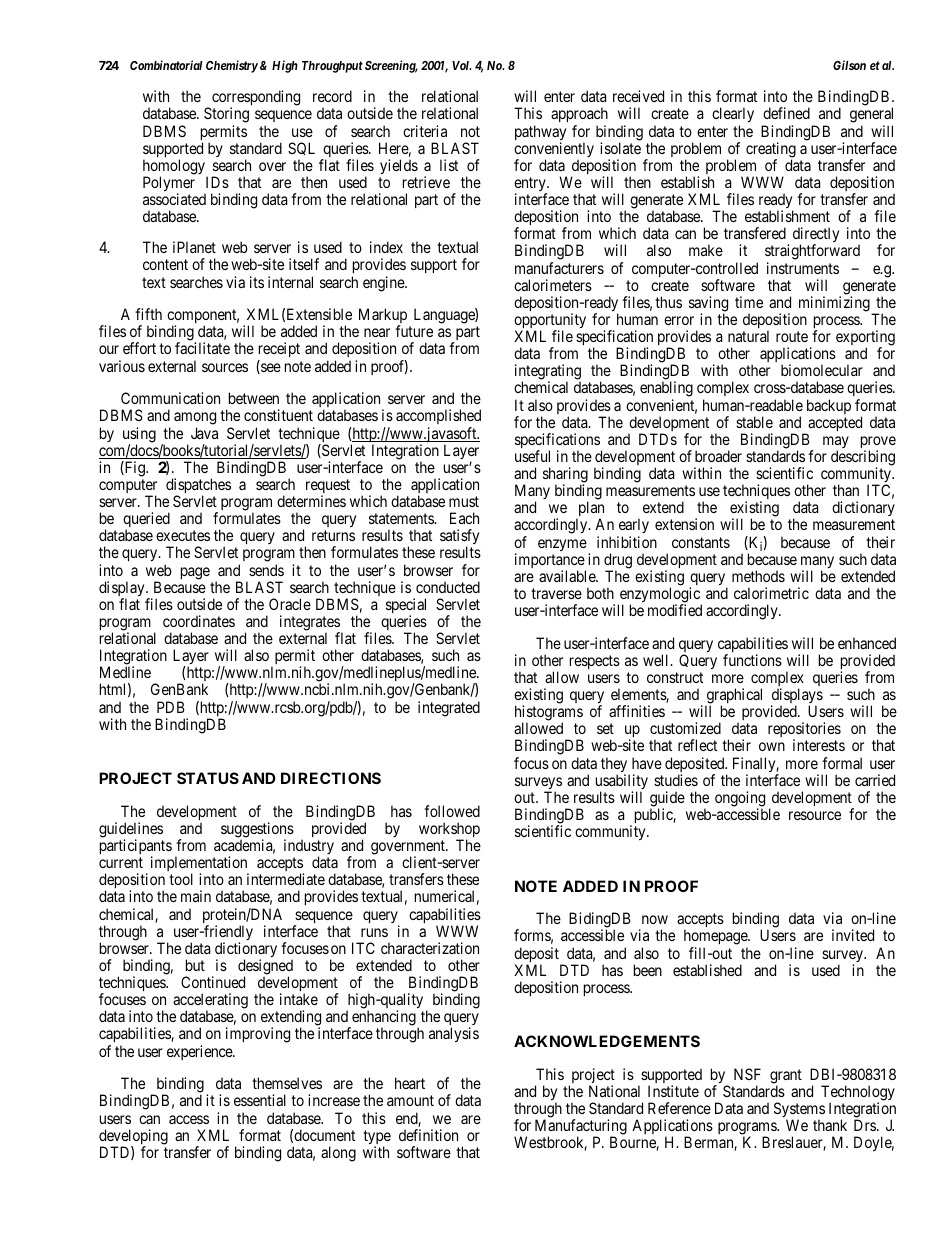 The image size is (952, 1233). What do you see at coordinates (548, 373) in the screenshot?
I see `integrating` at bounding box center [548, 373].
